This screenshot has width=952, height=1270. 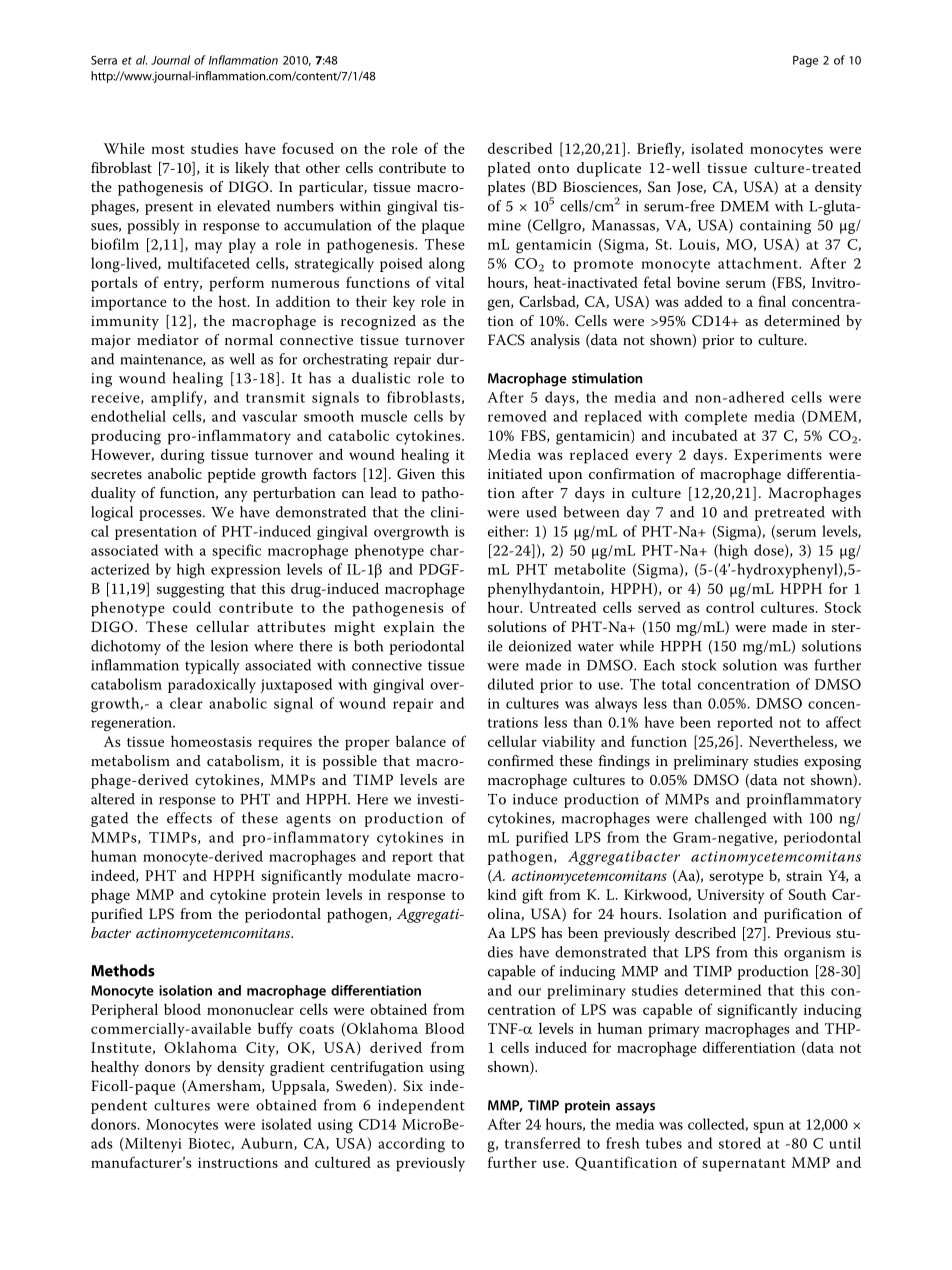 I want to click on plated, so click(x=509, y=169).
